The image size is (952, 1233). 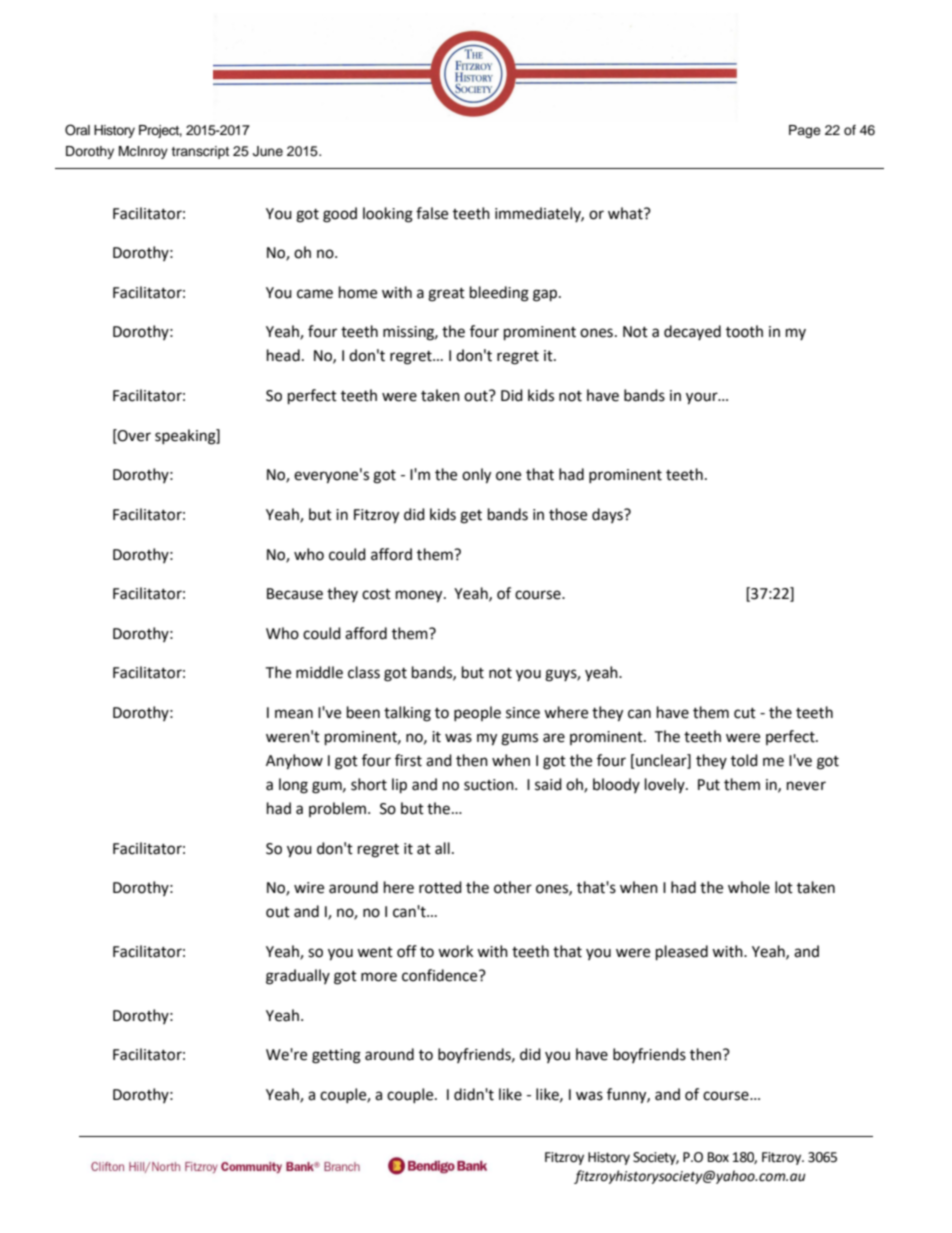 What do you see at coordinates (432, 213) in the page?
I see `false` at bounding box center [432, 213].
